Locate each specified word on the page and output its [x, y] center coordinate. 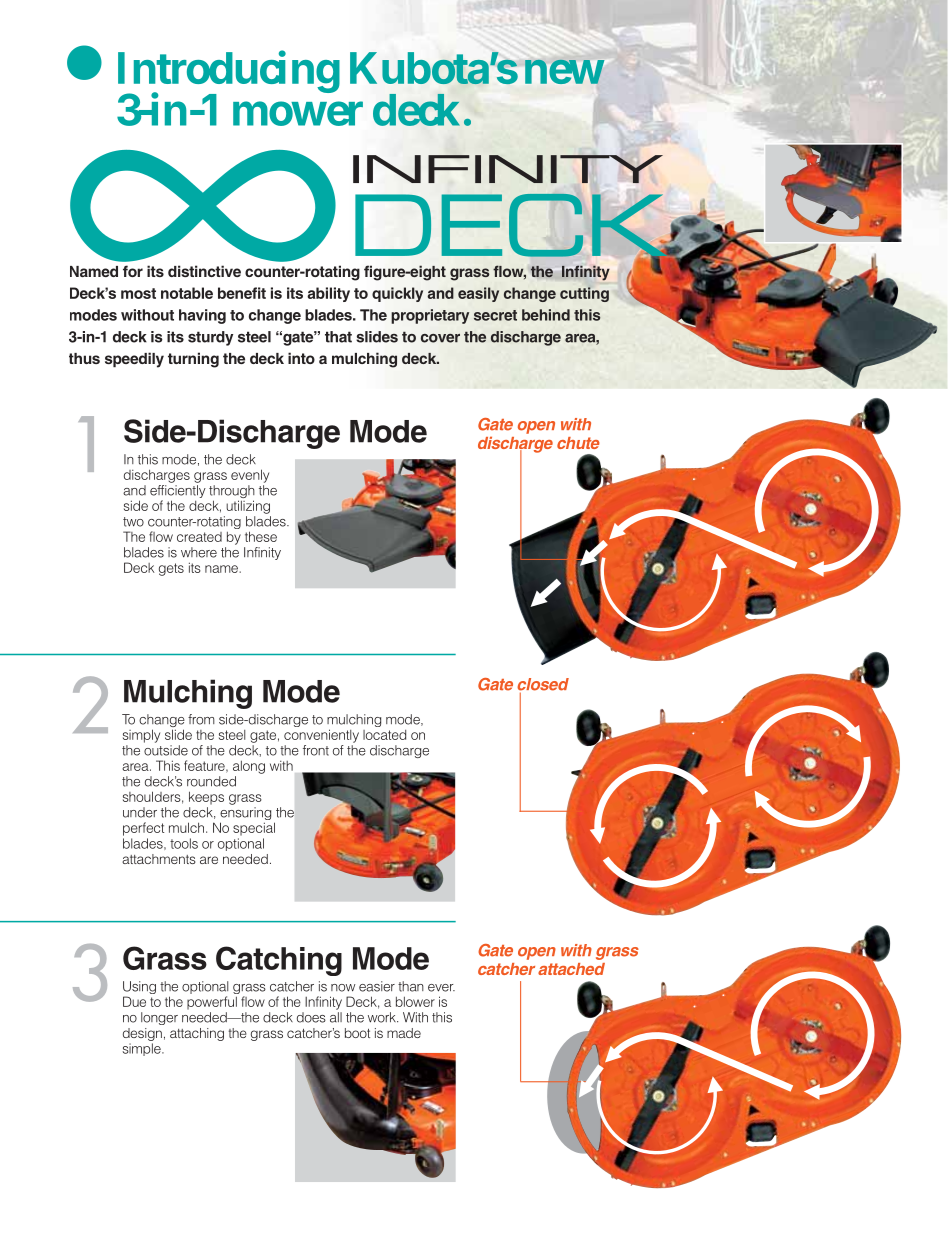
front [316, 750]
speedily [134, 360]
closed [543, 685]
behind [546, 315]
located [384, 735]
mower [298, 114]
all [336, 1017]
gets [171, 569]
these [261, 536]
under [140, 812]
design [142, 1034]
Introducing [229, 73]
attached [571, 969]
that [338, 337]
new [564, 72]
